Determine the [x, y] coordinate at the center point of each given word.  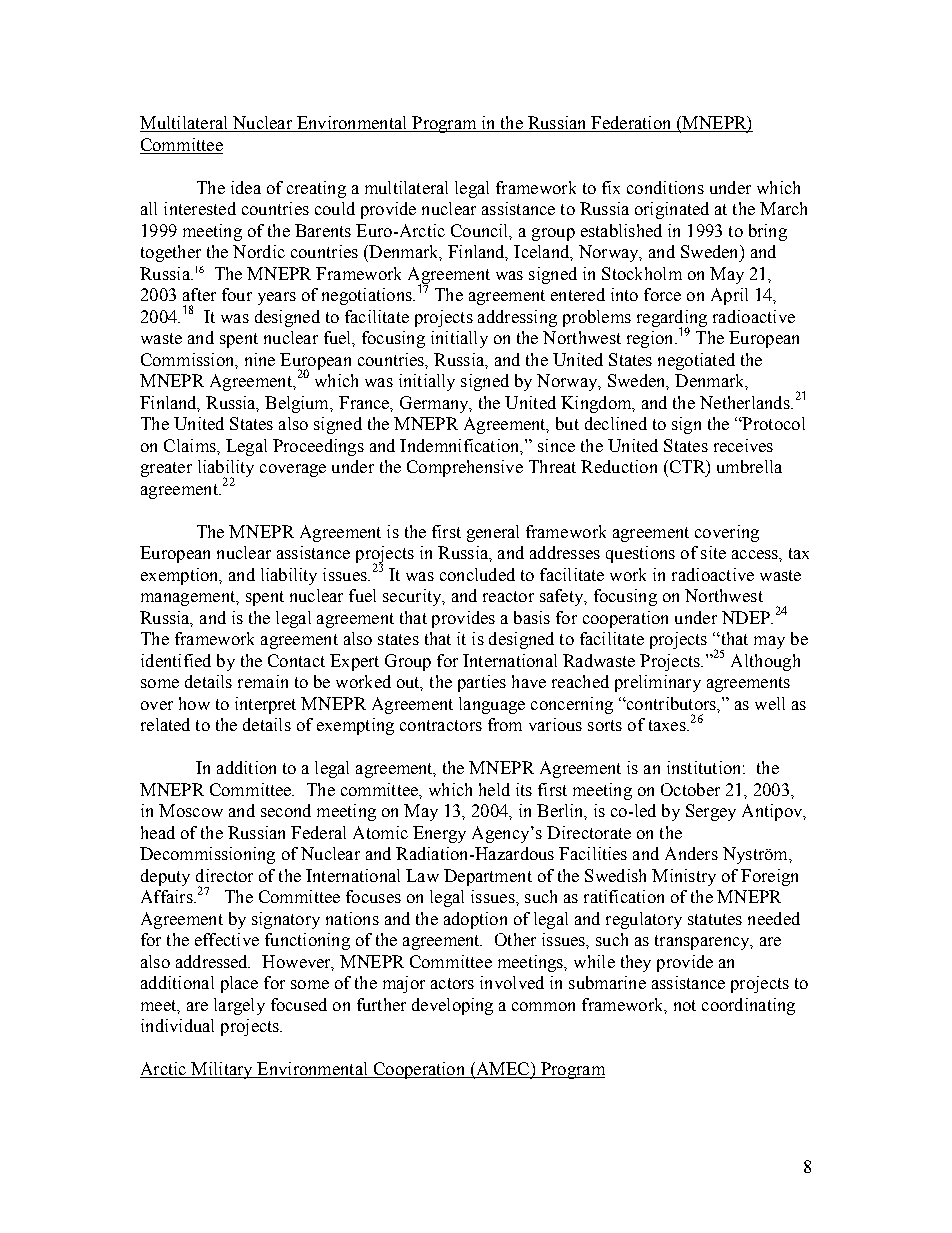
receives [743, 445]
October [690, 789]
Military [222, 1070]
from [505, 724]
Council [481, 231]
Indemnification [461, 446]
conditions [665, 187]
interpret [265, 705]
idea [246, 187]
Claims [191, 445]
